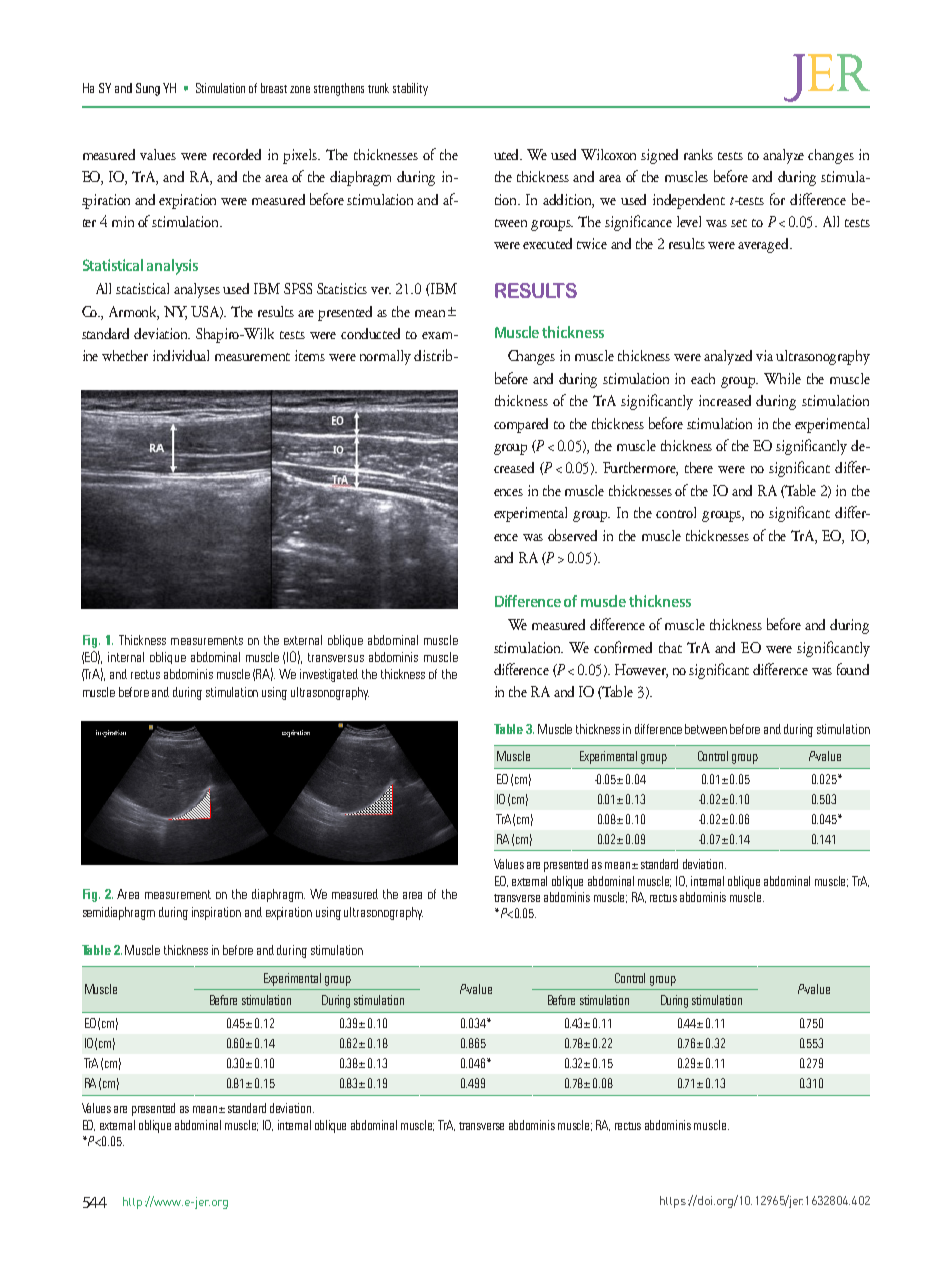 The image size is (952, 1270). Describe the element at coordinates (521, 425) in the screenshot. I see `compared` at that location.
